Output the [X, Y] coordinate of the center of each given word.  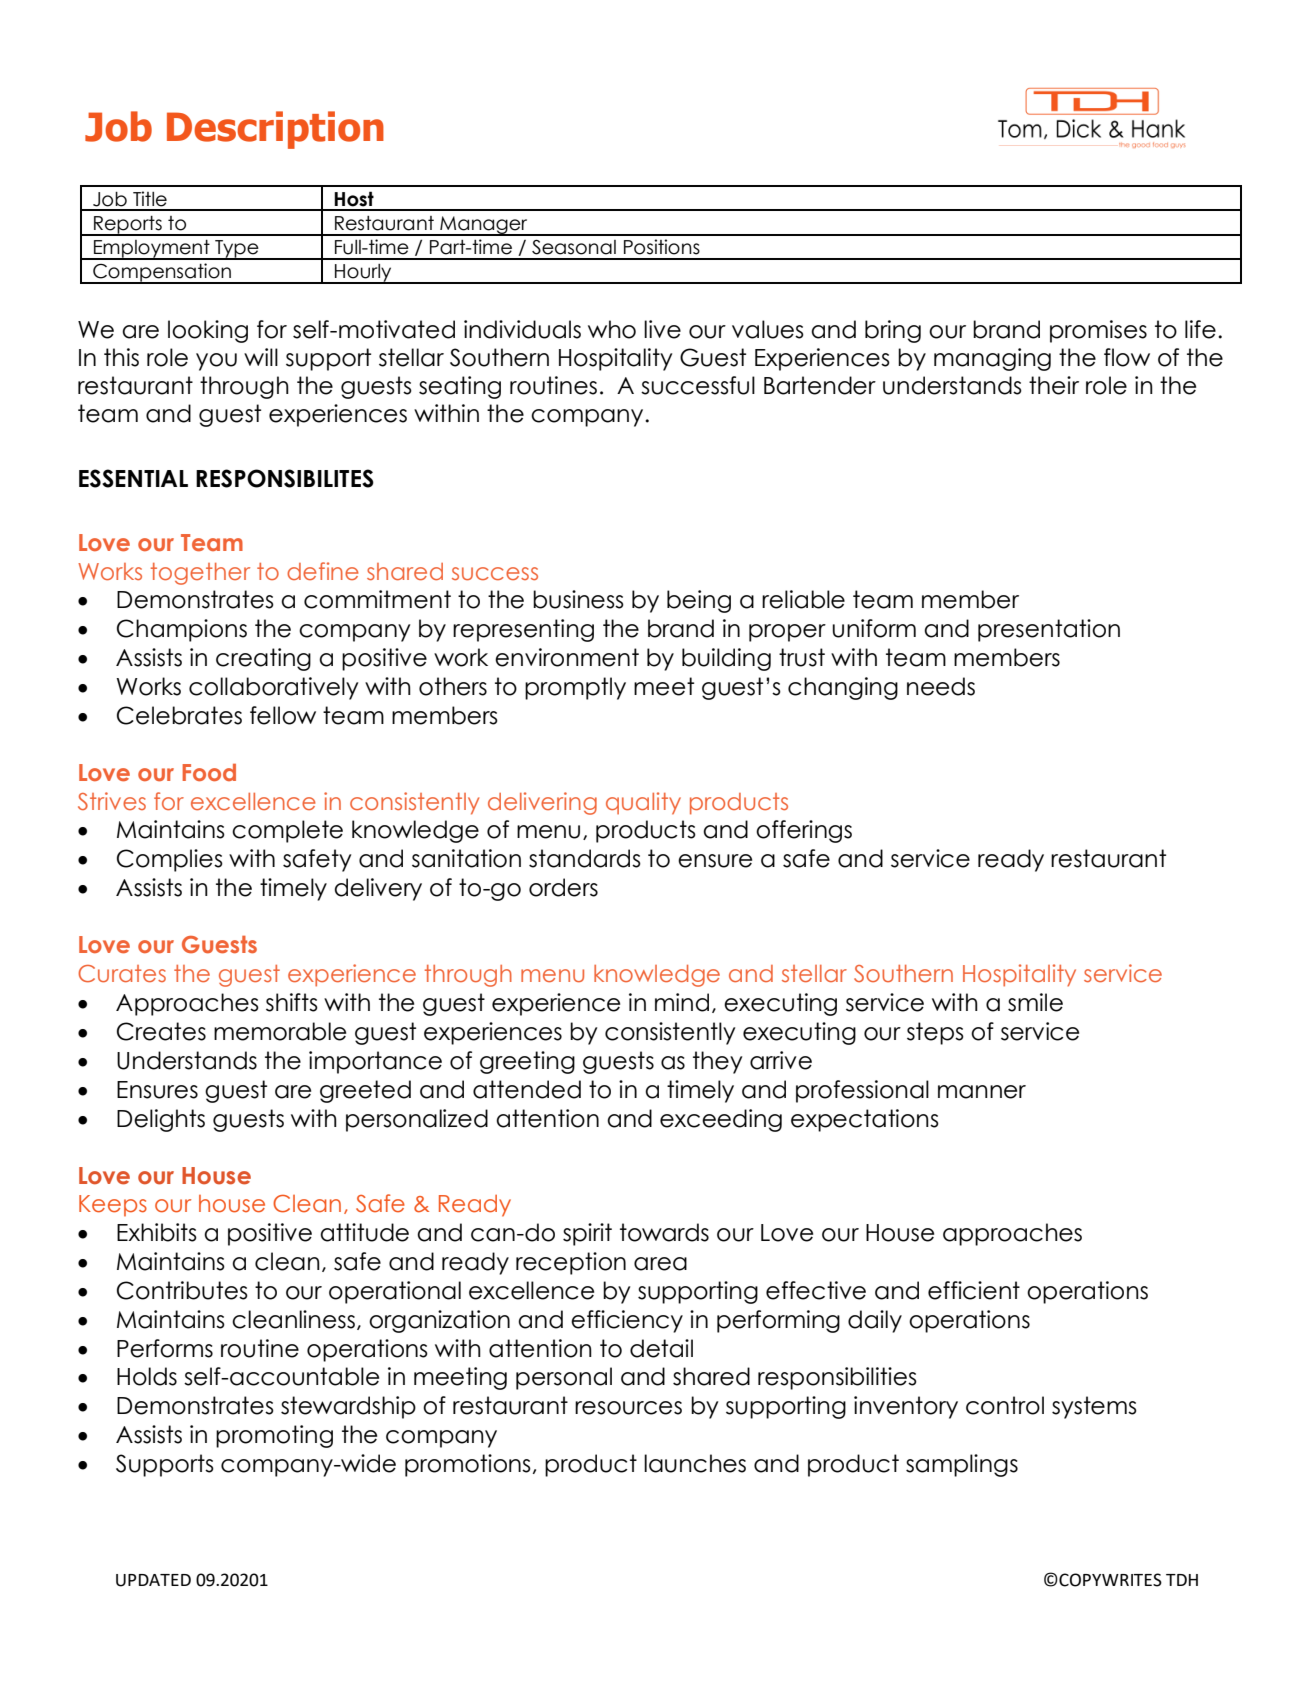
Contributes [182, 1290]
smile [1035, 1002]
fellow [283, 715]
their [1054, 385]
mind [682, 1002]
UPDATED [153, 1580]
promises [1098, 331]
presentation [1049, 630]
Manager [484, 226]
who [612, 329]
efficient [974, 1290]
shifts [292, 1002]
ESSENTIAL [133, 478]
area [660, 1264]
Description [275, 130]
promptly [575, 688]
